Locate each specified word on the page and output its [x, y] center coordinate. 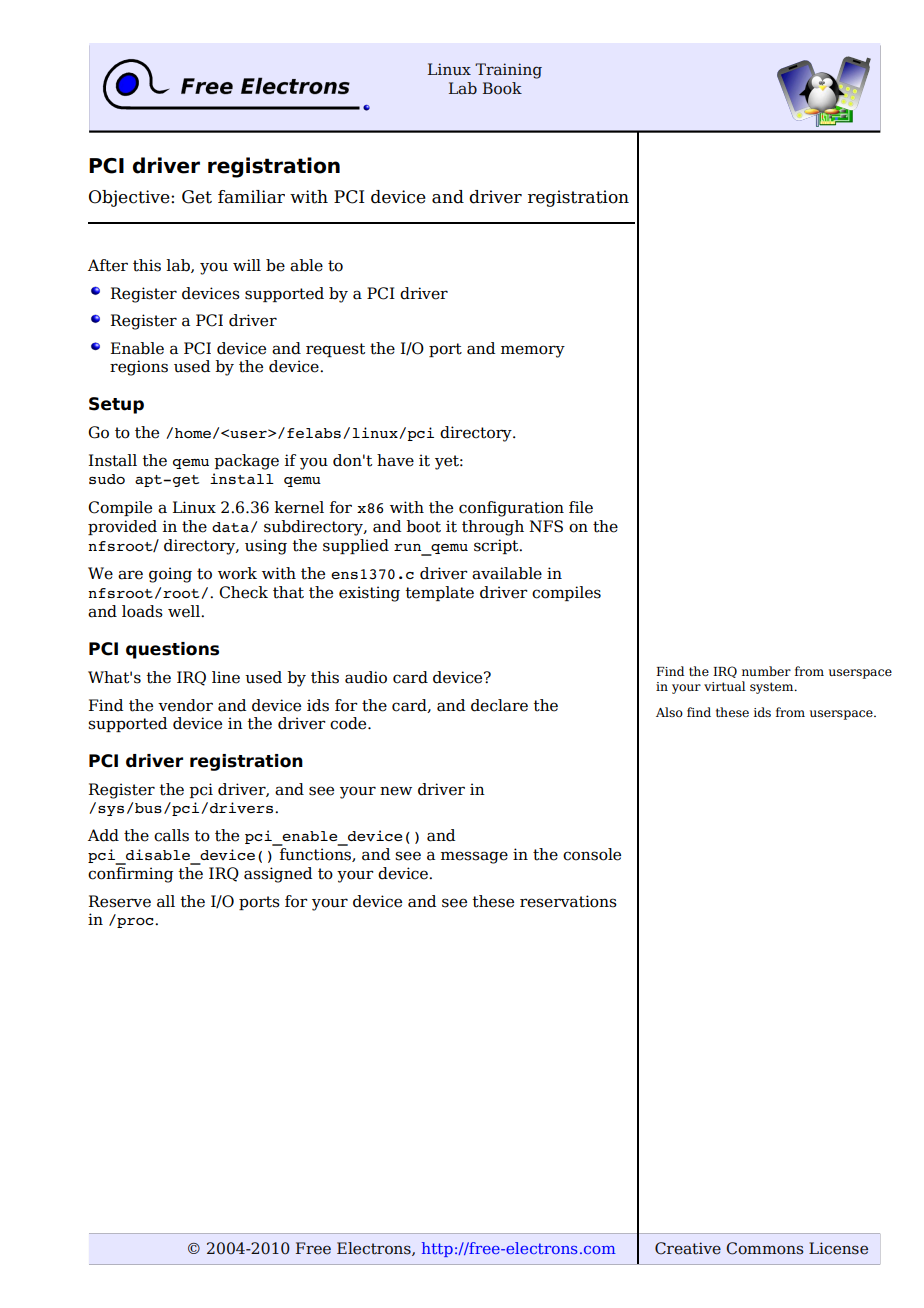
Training [508, 74]
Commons [765, 1248]
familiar [251, 197]
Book [502, 88]
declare [499, 705]
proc [135, 921]
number [766, 671]
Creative [688, 1248]
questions [172, 650]
